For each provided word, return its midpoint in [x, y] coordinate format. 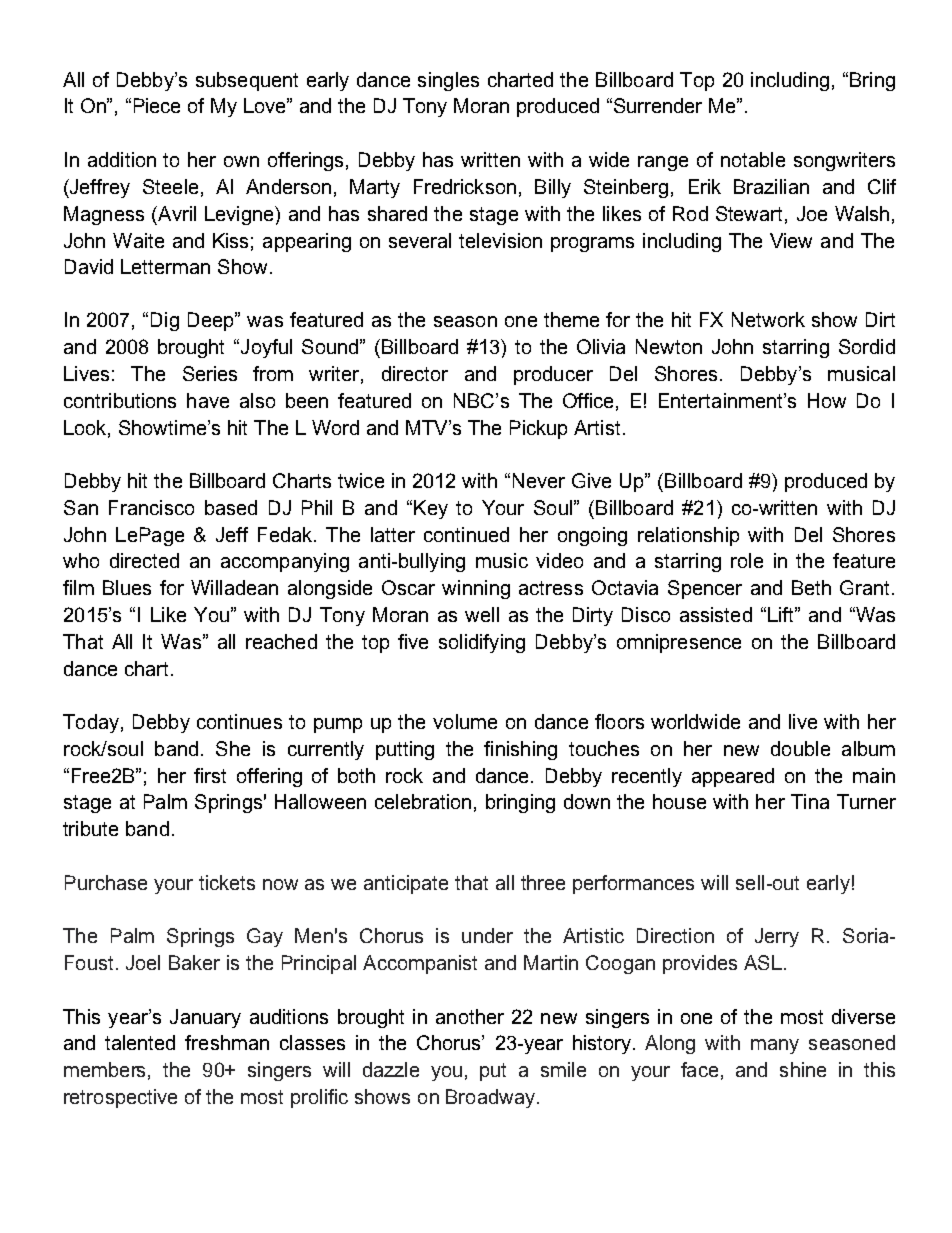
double [800, 748]
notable [753, 159]
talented [140, 1042]
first [210, 775]
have [208, 400]
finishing [520, 750]
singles [448, 81]
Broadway [490, 1098]
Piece [157, 105]
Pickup [538, 429]
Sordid [867, 346]
